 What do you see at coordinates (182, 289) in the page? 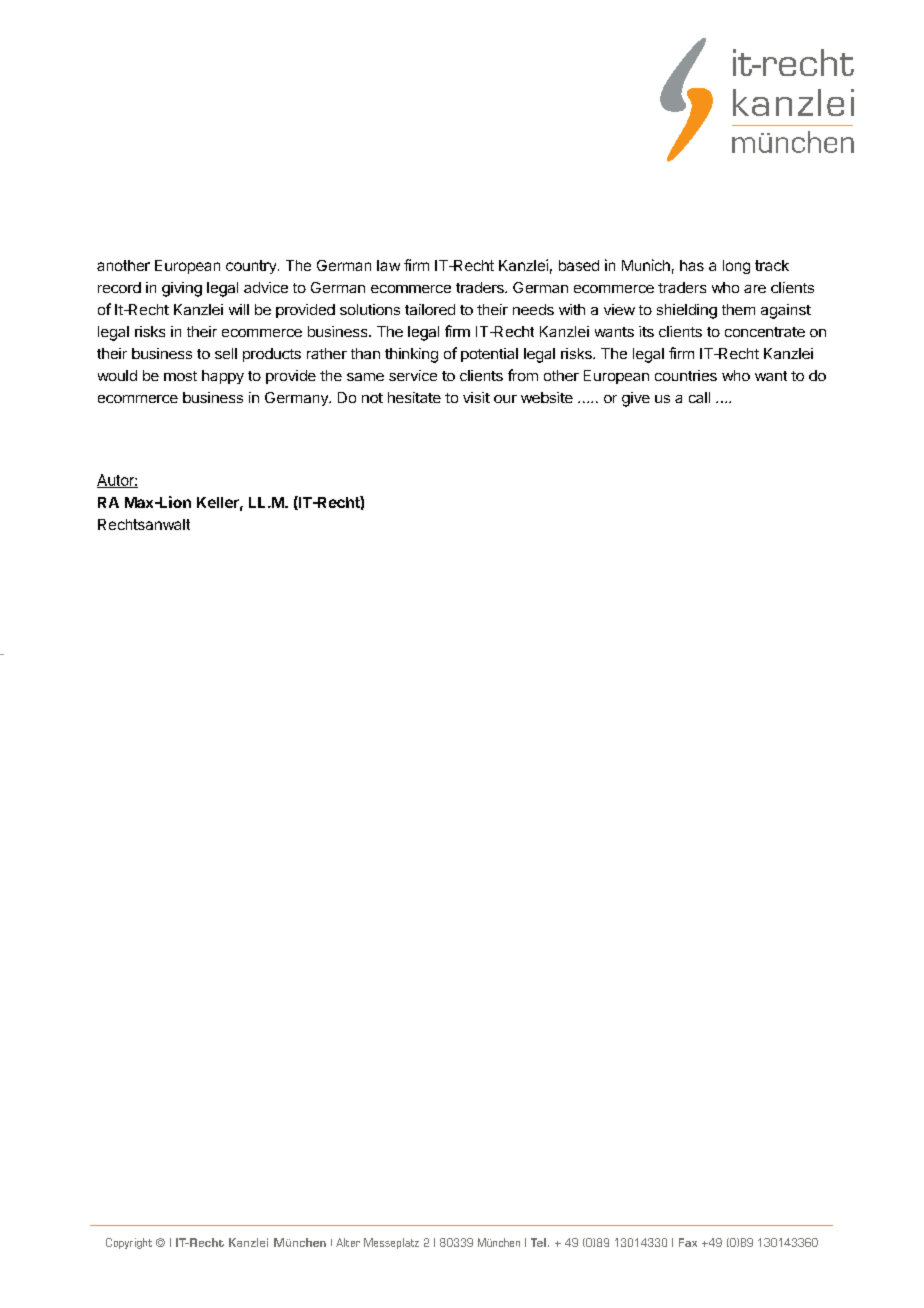
I see `giving` at bounding box center [182, 289].
